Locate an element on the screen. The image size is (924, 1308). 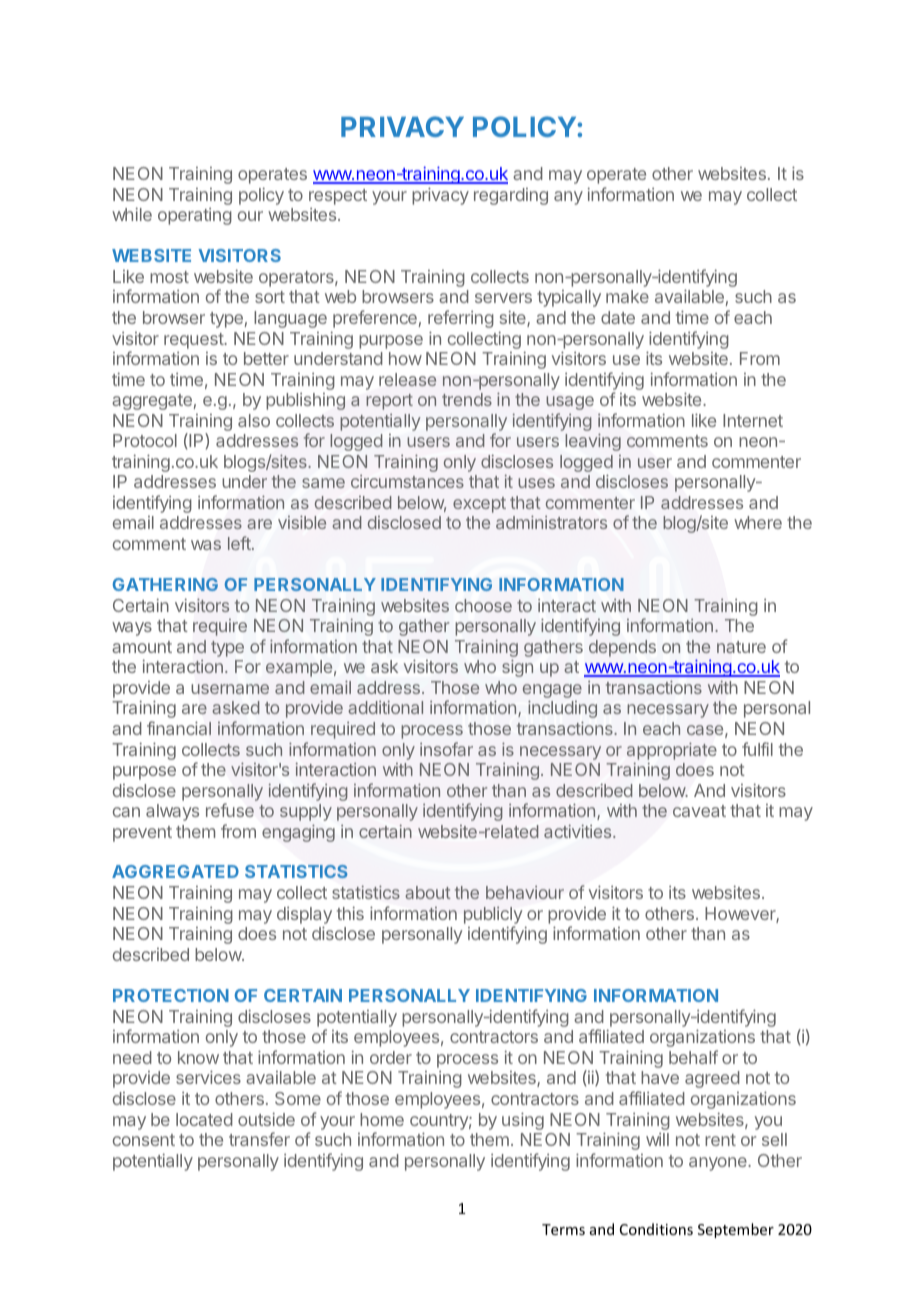
operating is located at coordinates (195, 216).
